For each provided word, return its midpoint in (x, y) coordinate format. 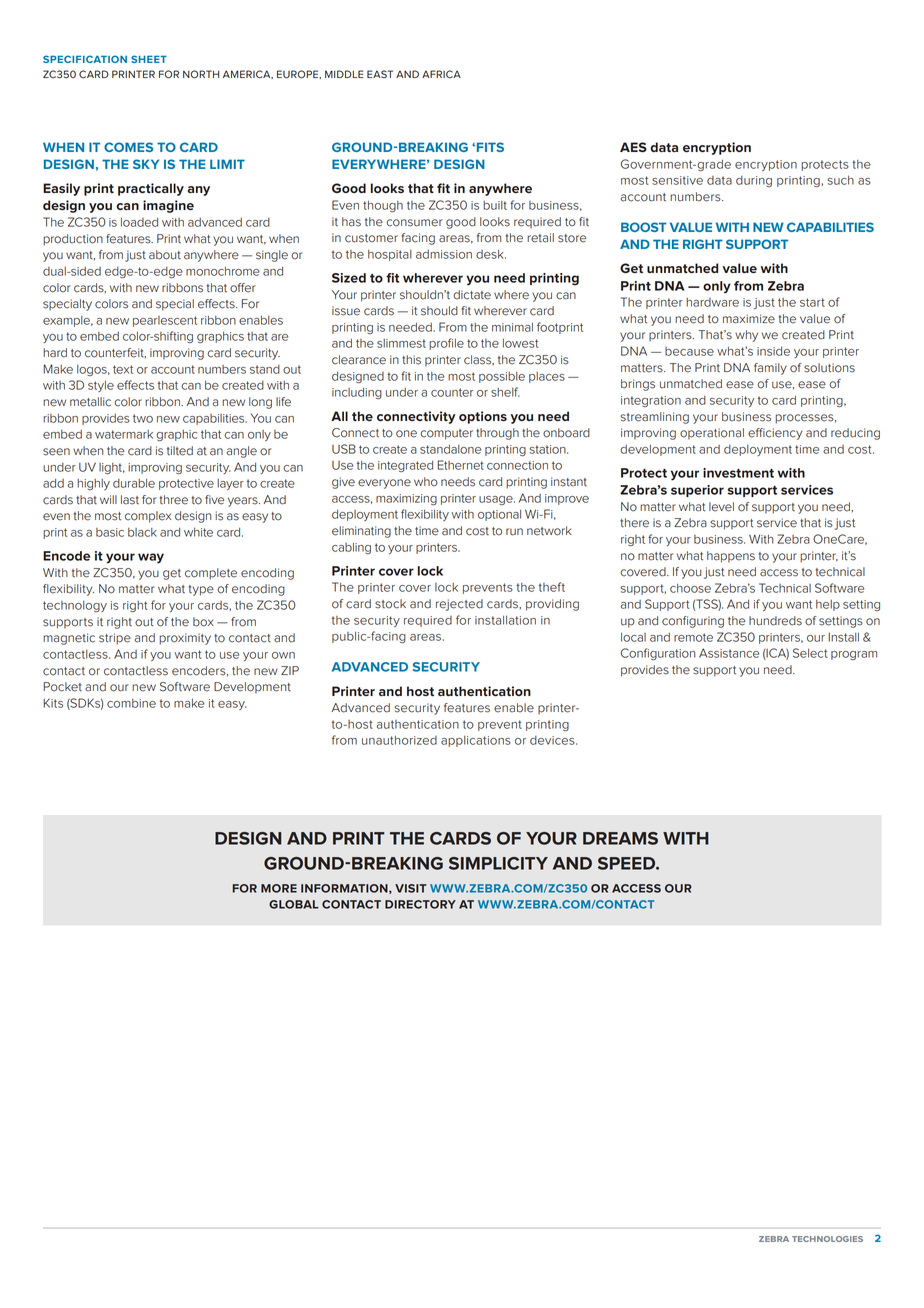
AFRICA (441, 74)
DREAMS (620, 838)
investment (738, 473)
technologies (827, 1239)
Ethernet (461, 465)
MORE (279, 888)
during (754, 181)
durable (134, 483)
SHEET (149, 59)
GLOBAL (293, 904)
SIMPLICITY (498, 863)
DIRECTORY (420, 904)
